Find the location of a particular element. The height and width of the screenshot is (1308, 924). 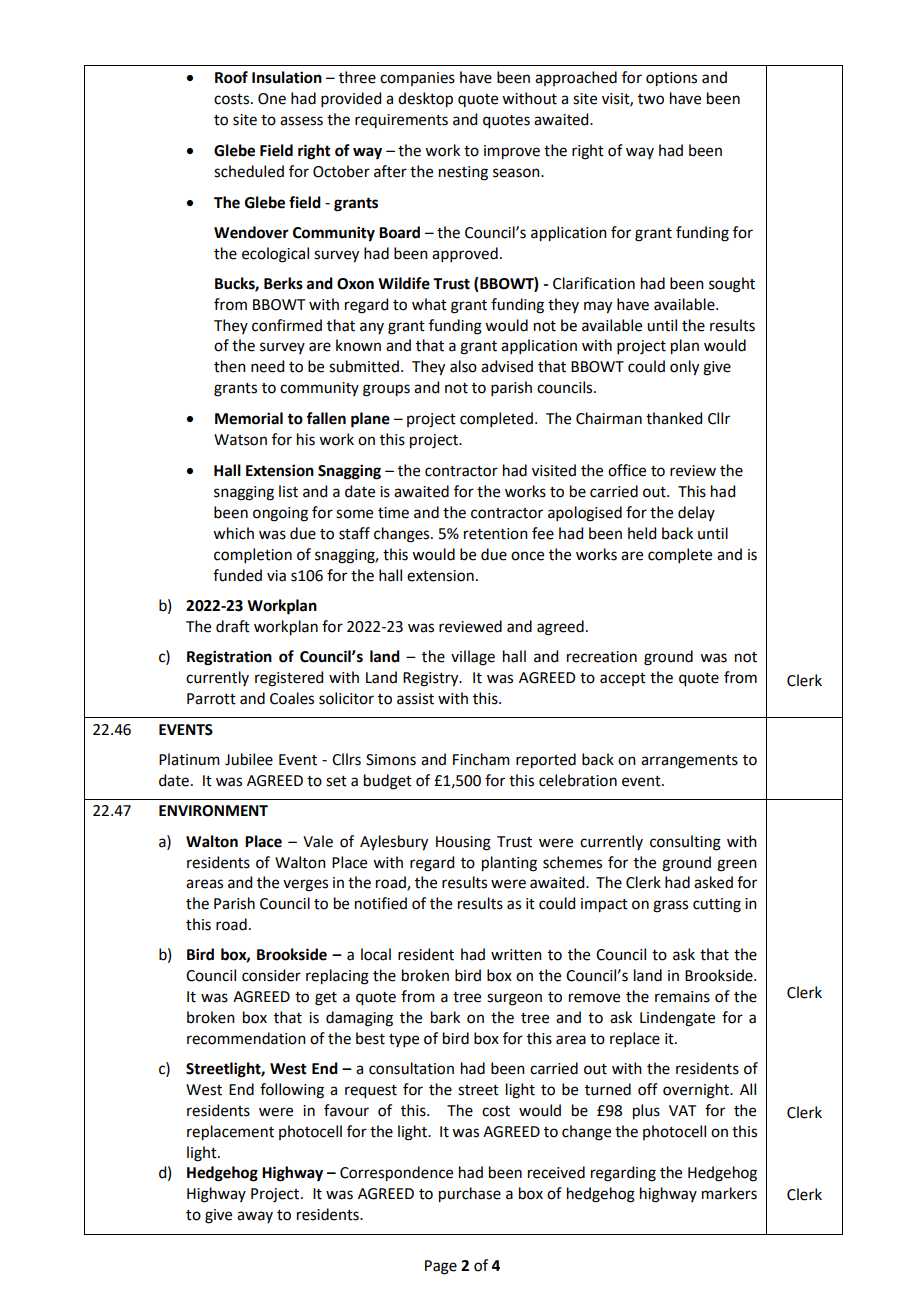

two is located at coordinates (651, 99).
